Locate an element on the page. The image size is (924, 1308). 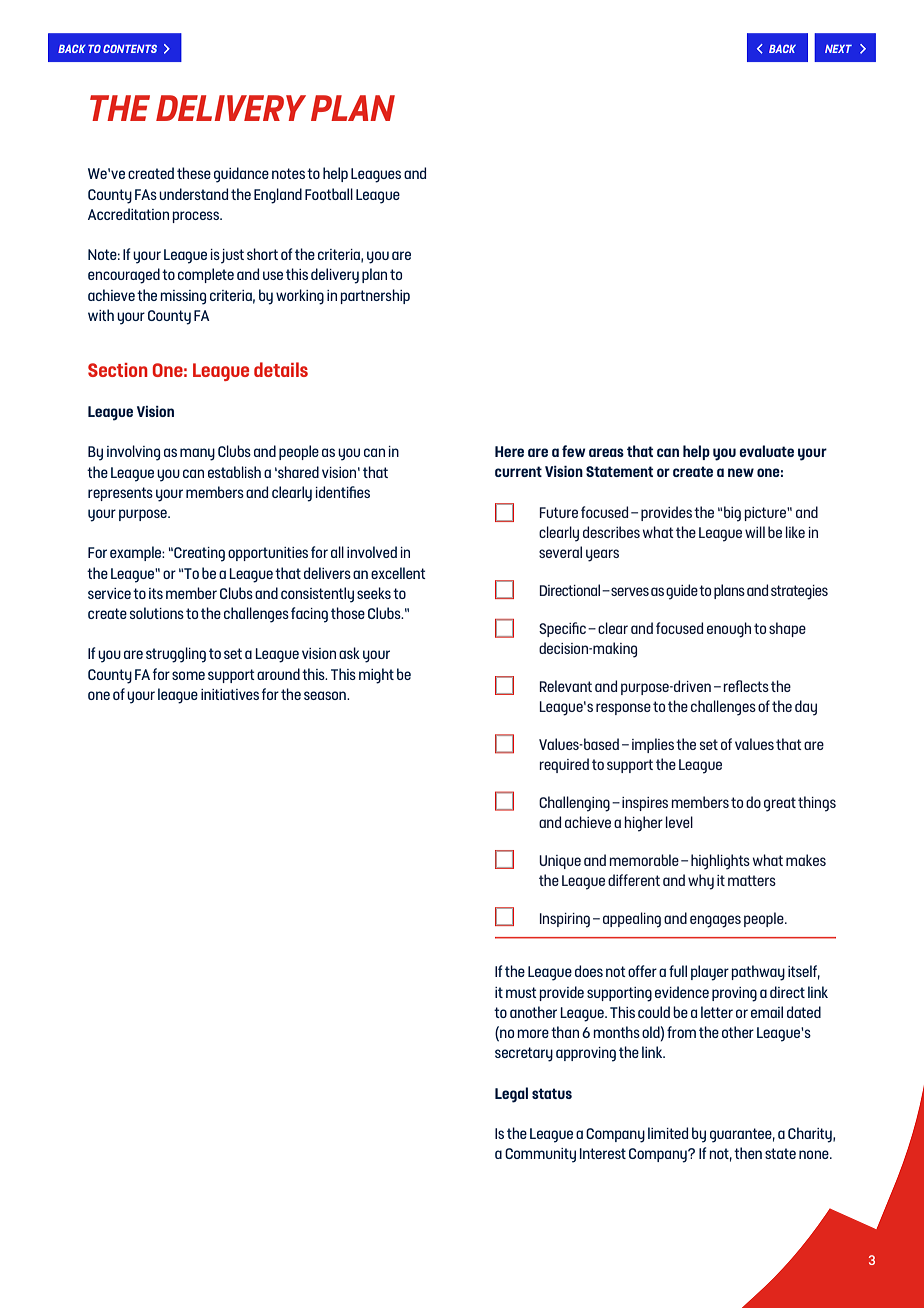
reflects is located at coordinates (746, 686).
